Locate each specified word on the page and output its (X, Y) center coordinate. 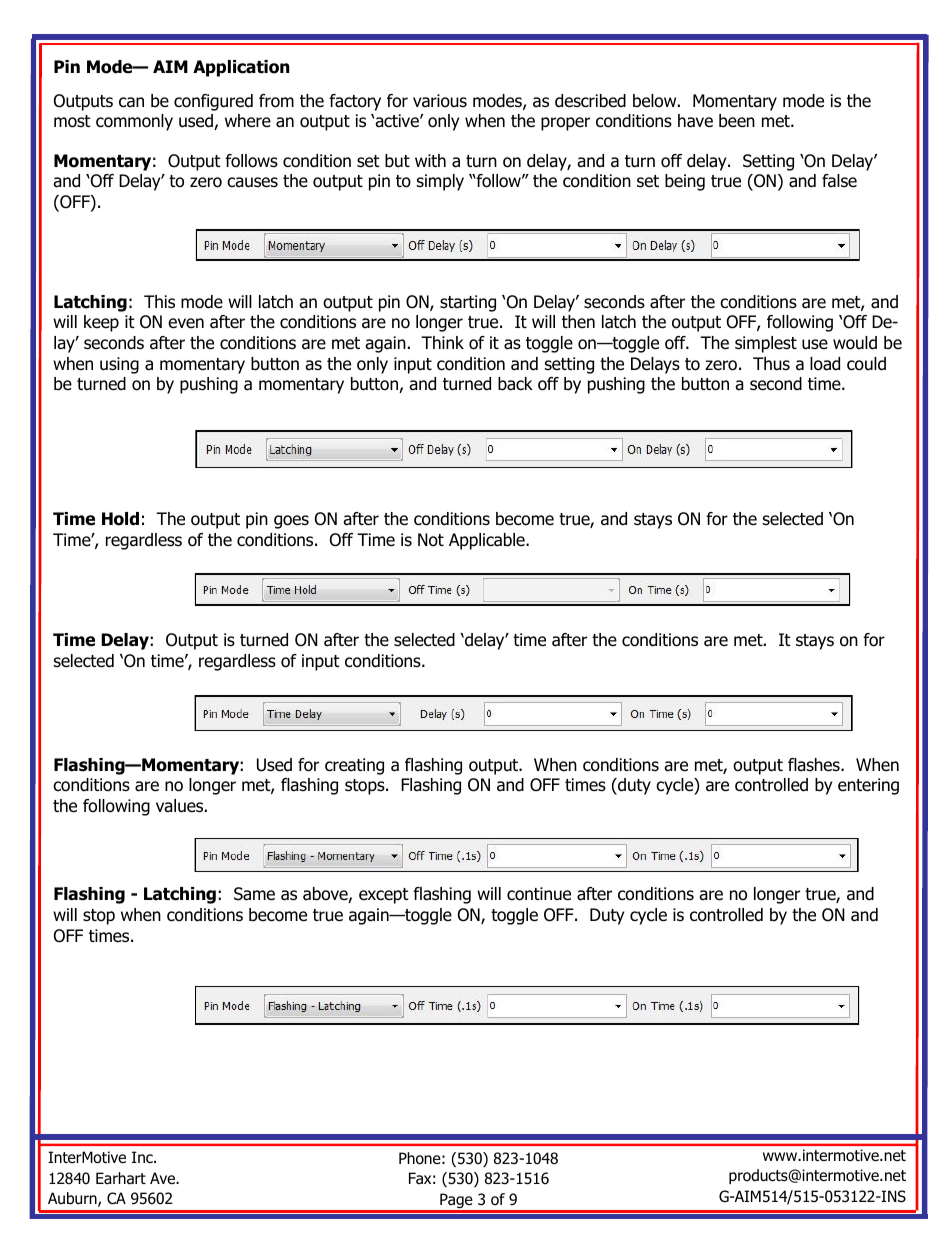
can (131, 102)
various (440, 101)
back (515, 384)
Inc (143, 1157)
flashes (815, 765)
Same (254, 894)
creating (354, 766)
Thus (771, 364)
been (737, 121)
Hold (120, 519)
